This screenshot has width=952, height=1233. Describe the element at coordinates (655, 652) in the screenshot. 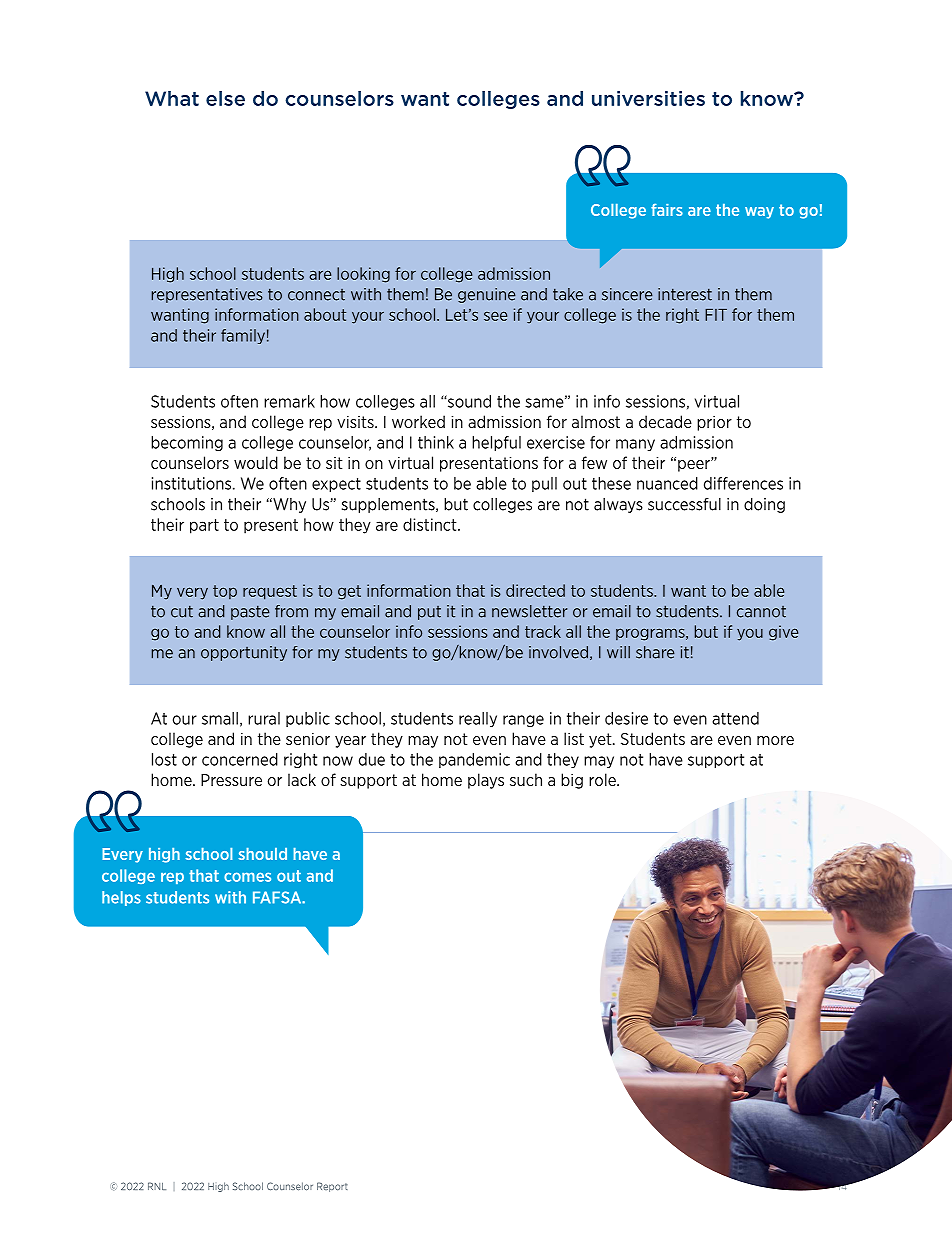

I see `share` at that location.
